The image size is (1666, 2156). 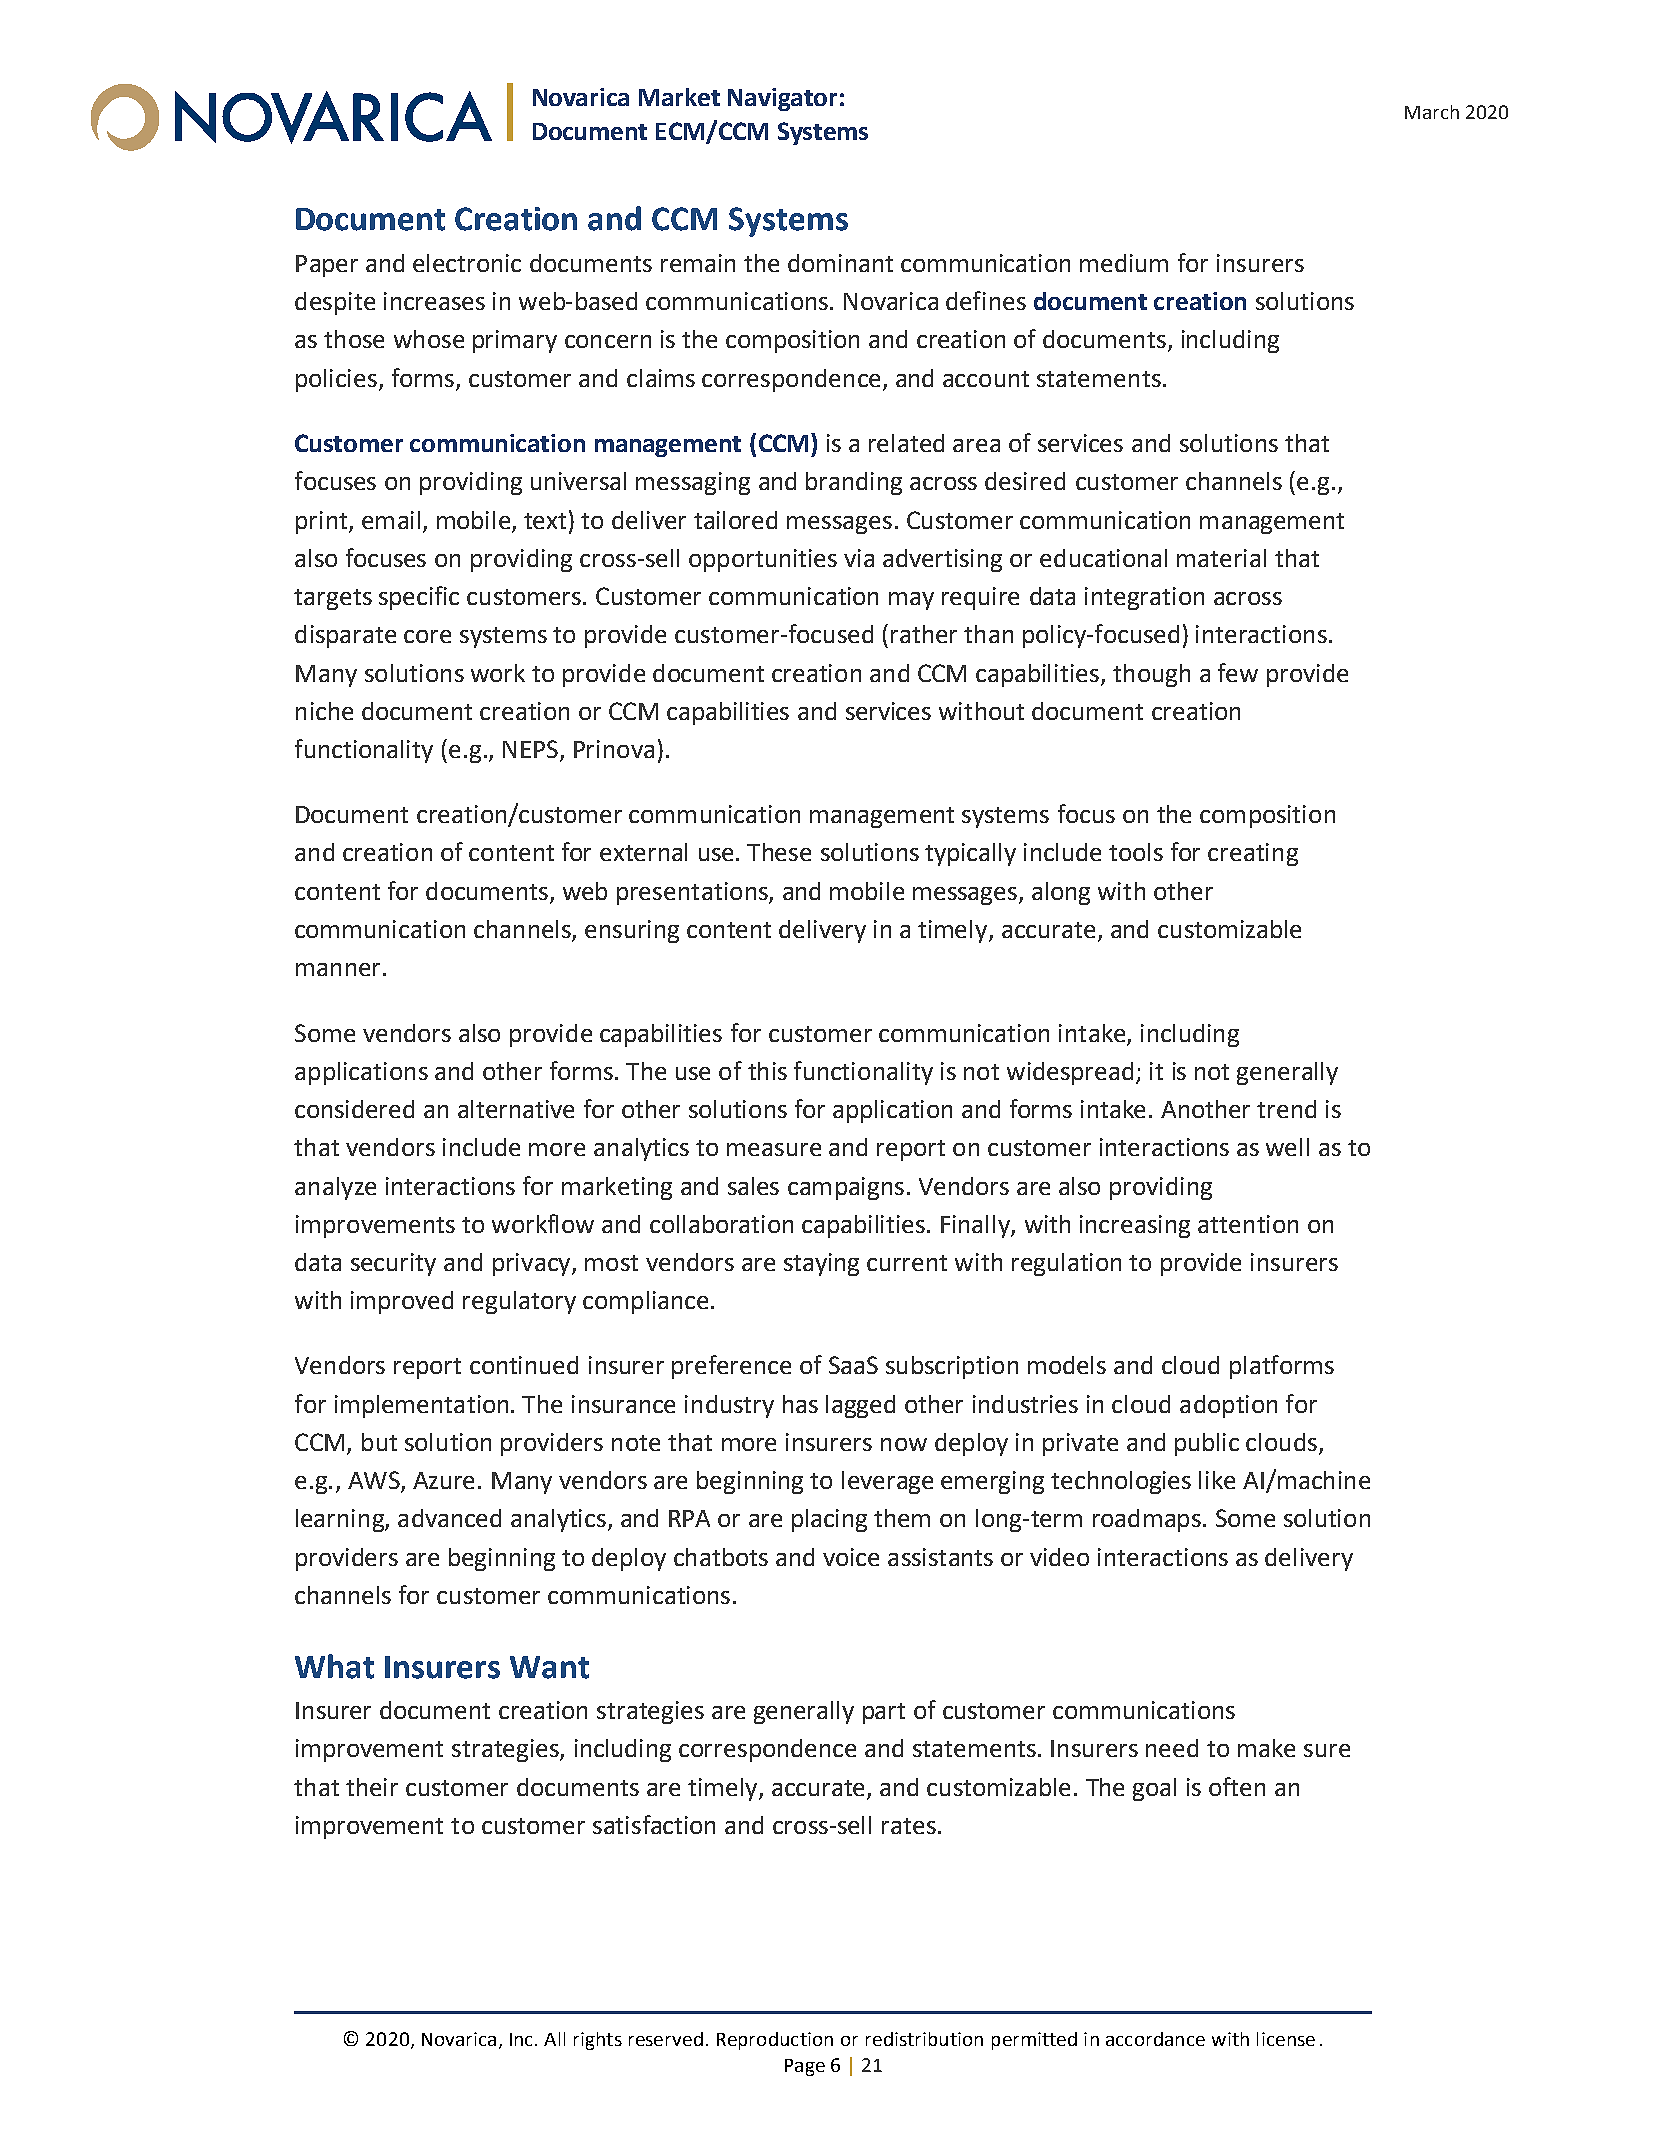 I want to click on niche, so click(x=324, y=711).
